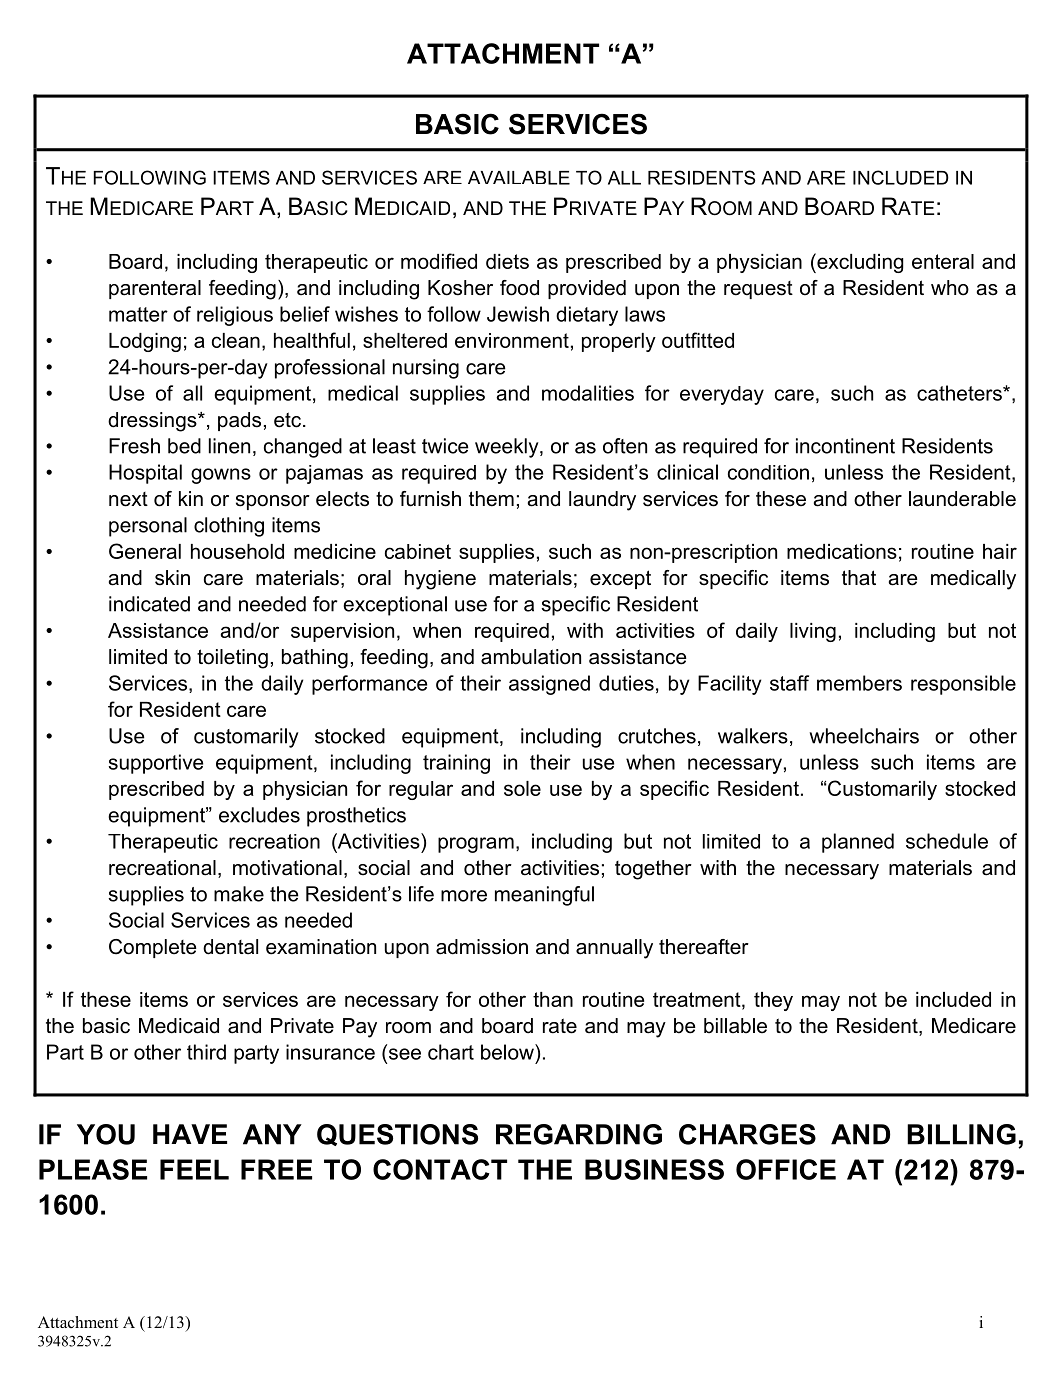 This image has height=1375, width=1062. I want to click on religious, so click(235, 316).
